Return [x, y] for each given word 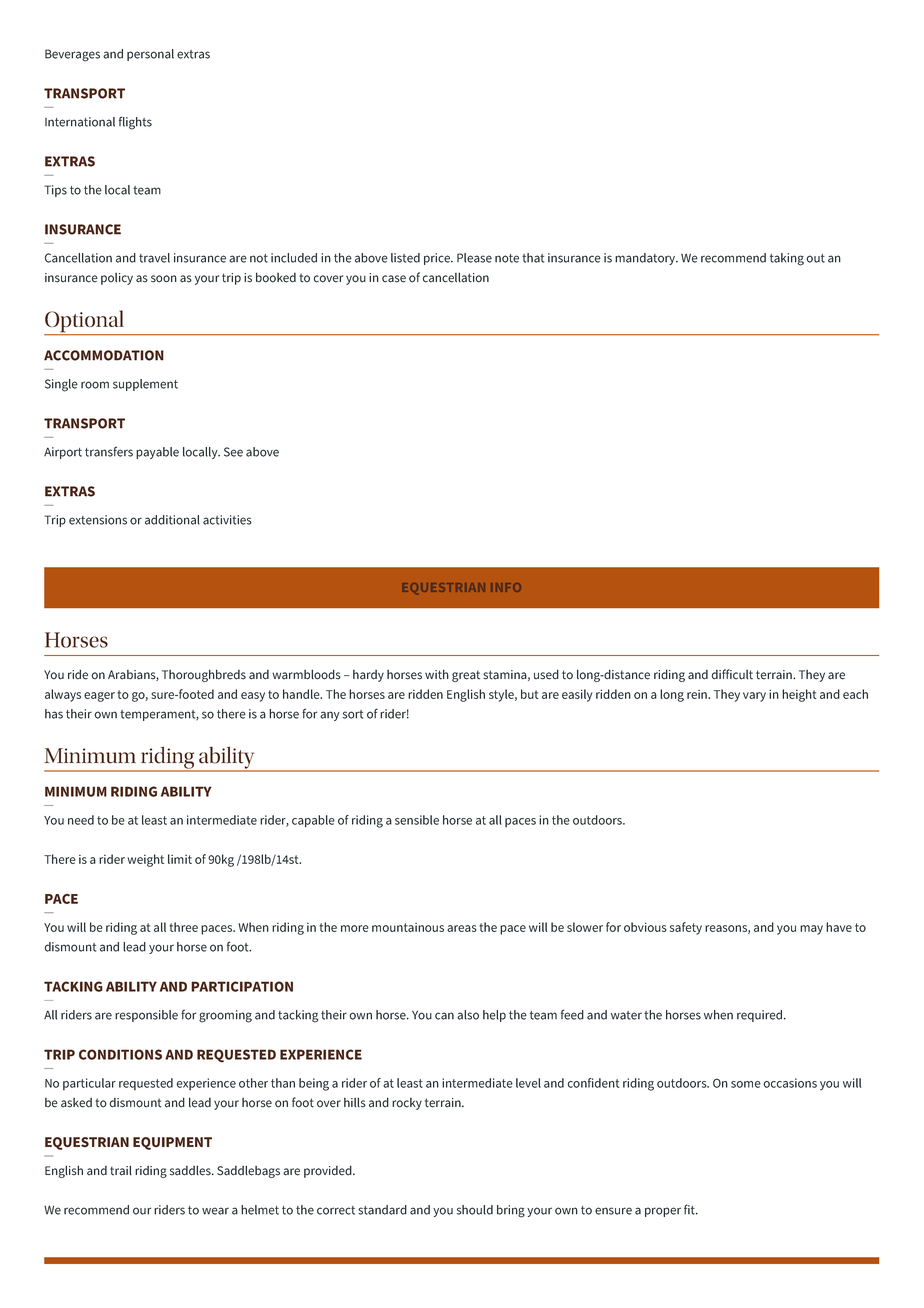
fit [690, 1209]
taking [787, 259]
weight [145, 860]
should [475, 1210]
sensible [417, 820]
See [233, 452]
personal [150, 55]
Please [474, 258]
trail [121, 1170]
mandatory [646, 259]
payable [157, 453]
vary [754, 697]
